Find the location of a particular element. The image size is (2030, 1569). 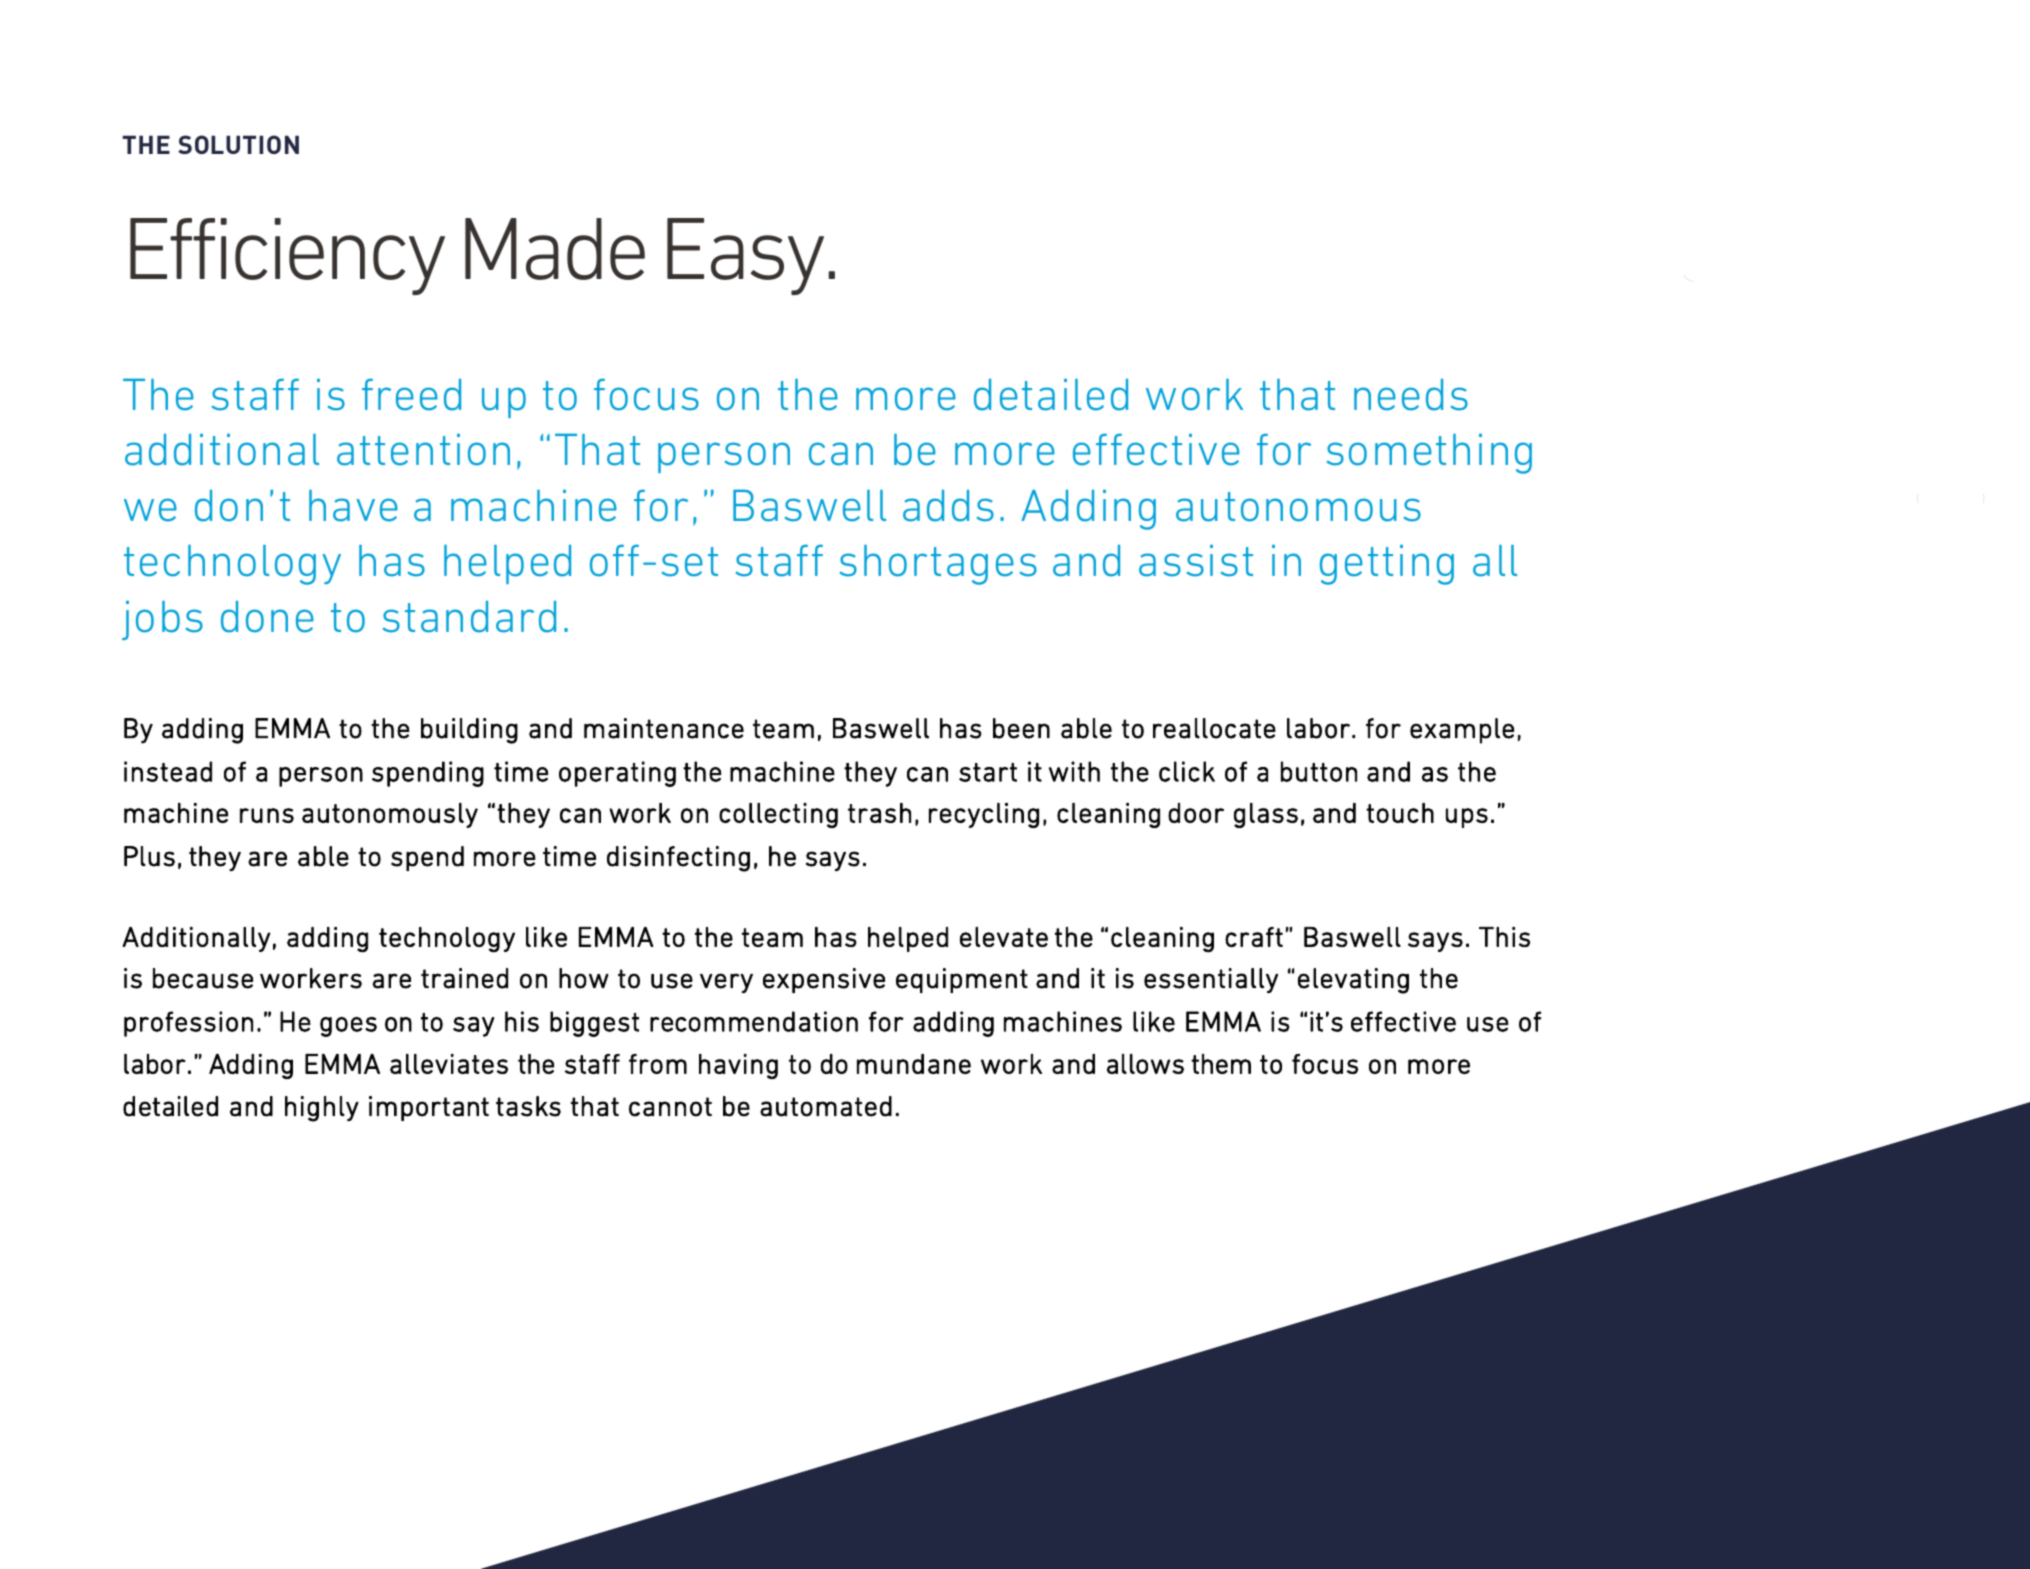

runs is located at coordinates (267, 815).
